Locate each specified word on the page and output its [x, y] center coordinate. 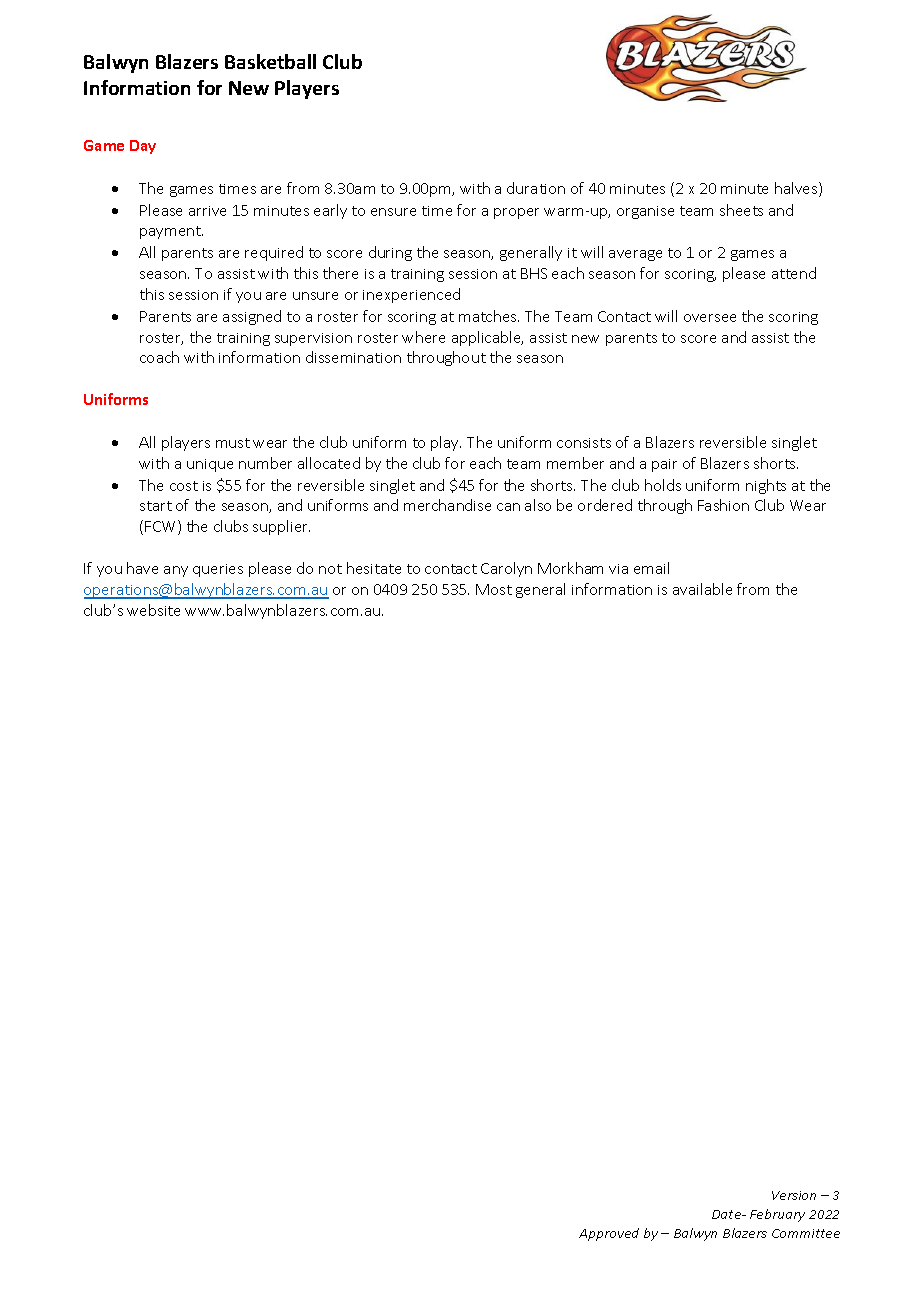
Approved [609, 1234]
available [702, 589]
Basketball [270, 61]
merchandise [447, 505]
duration [536, 188]
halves [797, 189]
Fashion [723, 505]
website [153, 610]
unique [210, 465]
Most [494, 589]
